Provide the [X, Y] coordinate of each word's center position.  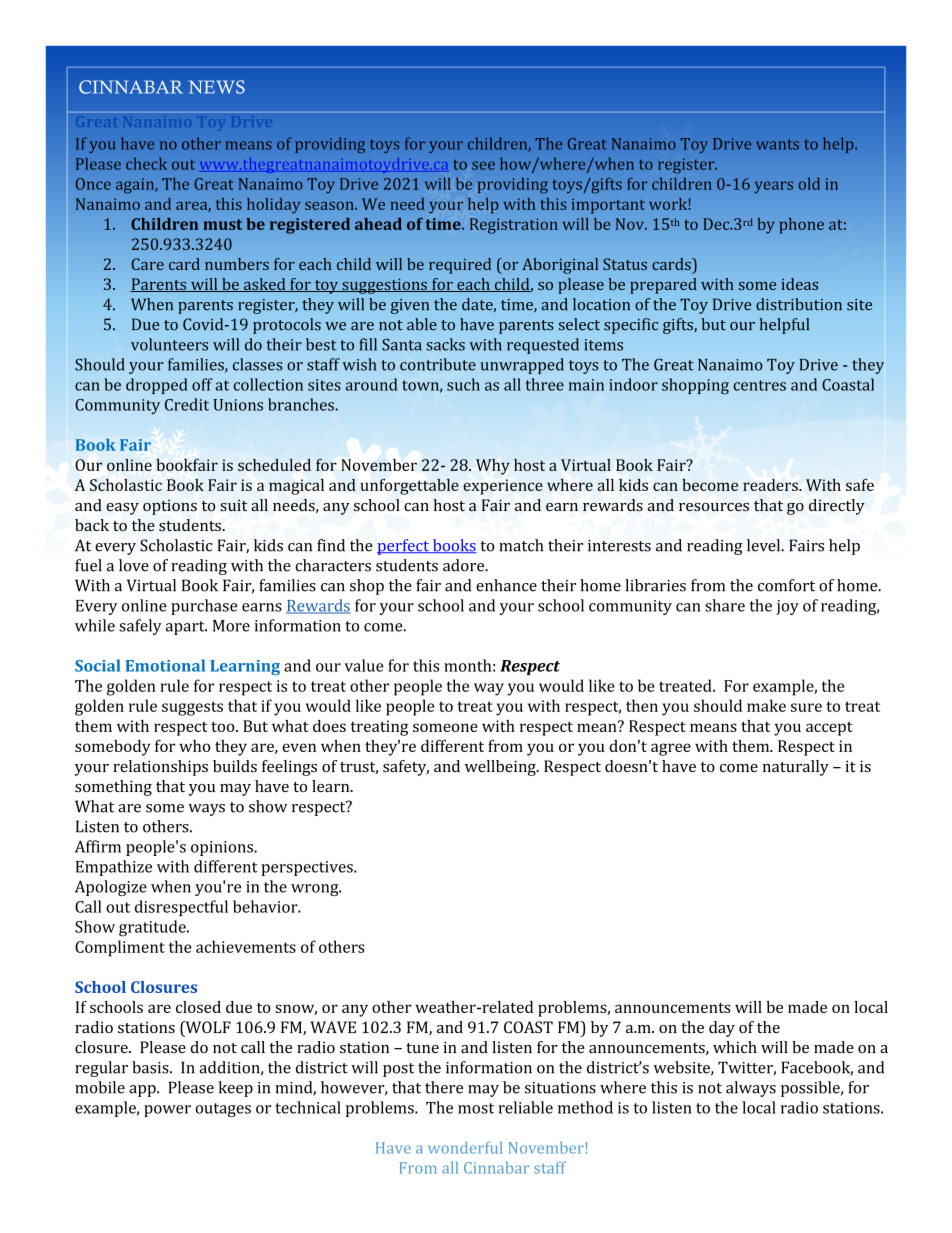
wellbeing [501, 768]
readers [771, 485]
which [735, 1047]
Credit [187, 404]
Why [493, 467]
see [483, 165]
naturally [796, 768]
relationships [160, 768]
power [167, 1111]
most [476, 1108]
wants [777, 144]
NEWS [217, 87]
